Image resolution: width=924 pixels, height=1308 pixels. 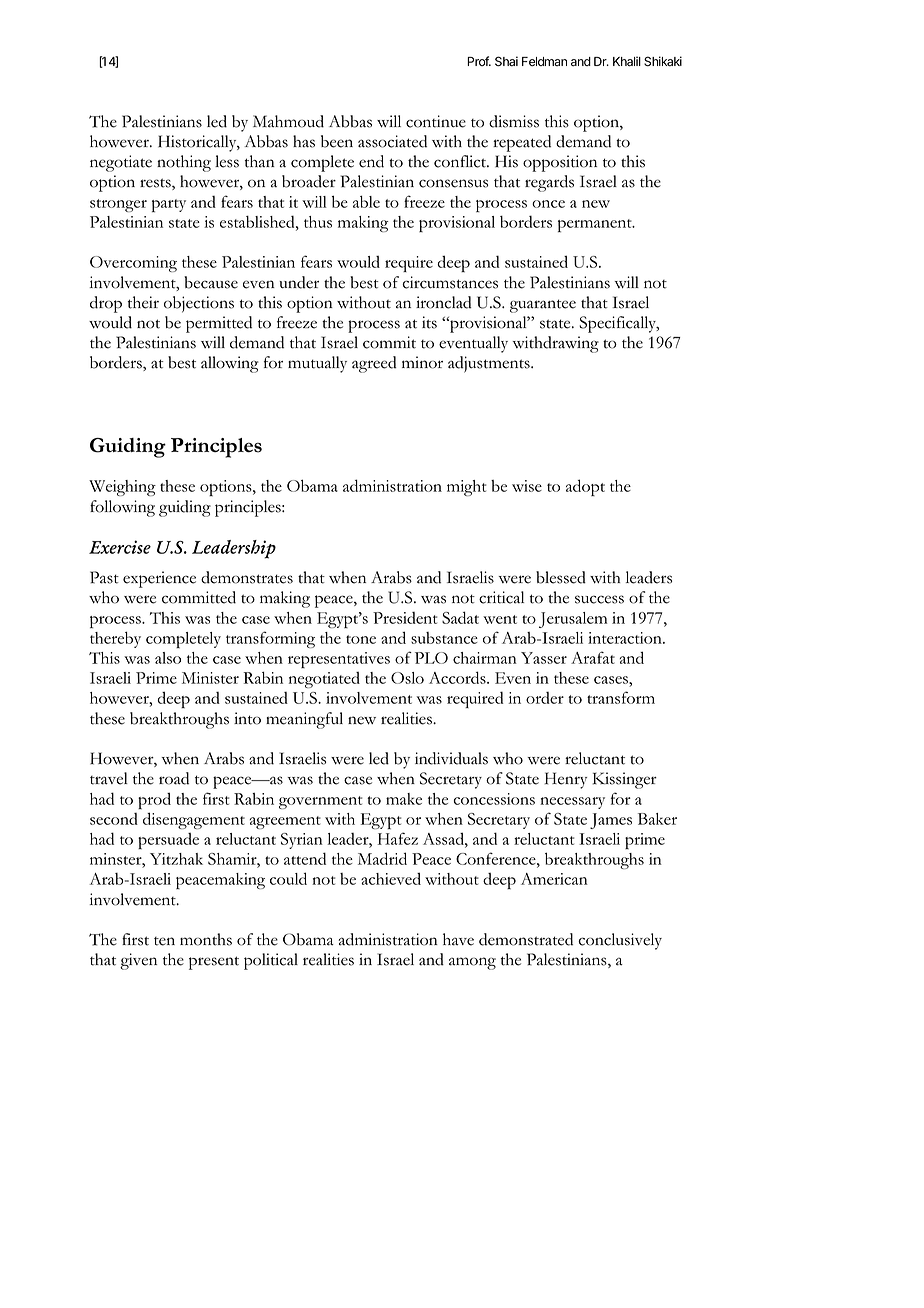 What do you see at coordinates (543, 306) in the document?
I see `guarantee` at bounding box center [543, 306].
